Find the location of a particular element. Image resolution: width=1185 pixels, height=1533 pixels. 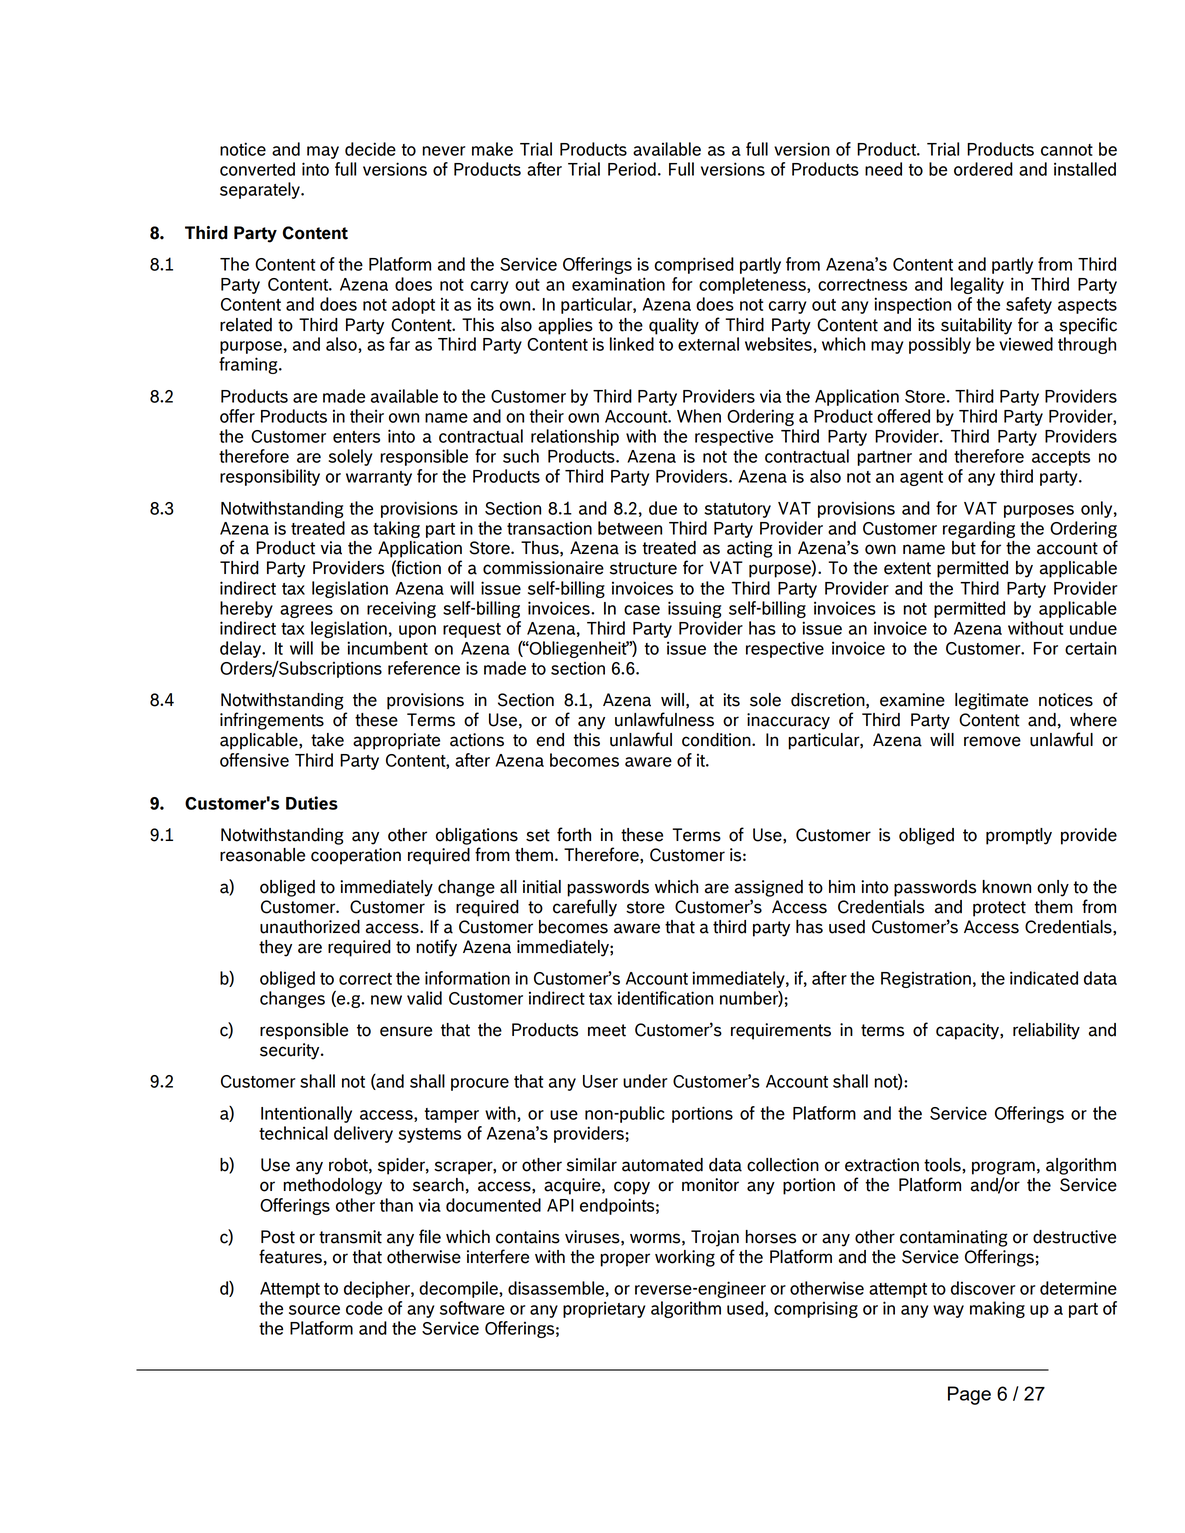

but is located at coordinates (964, 548).
